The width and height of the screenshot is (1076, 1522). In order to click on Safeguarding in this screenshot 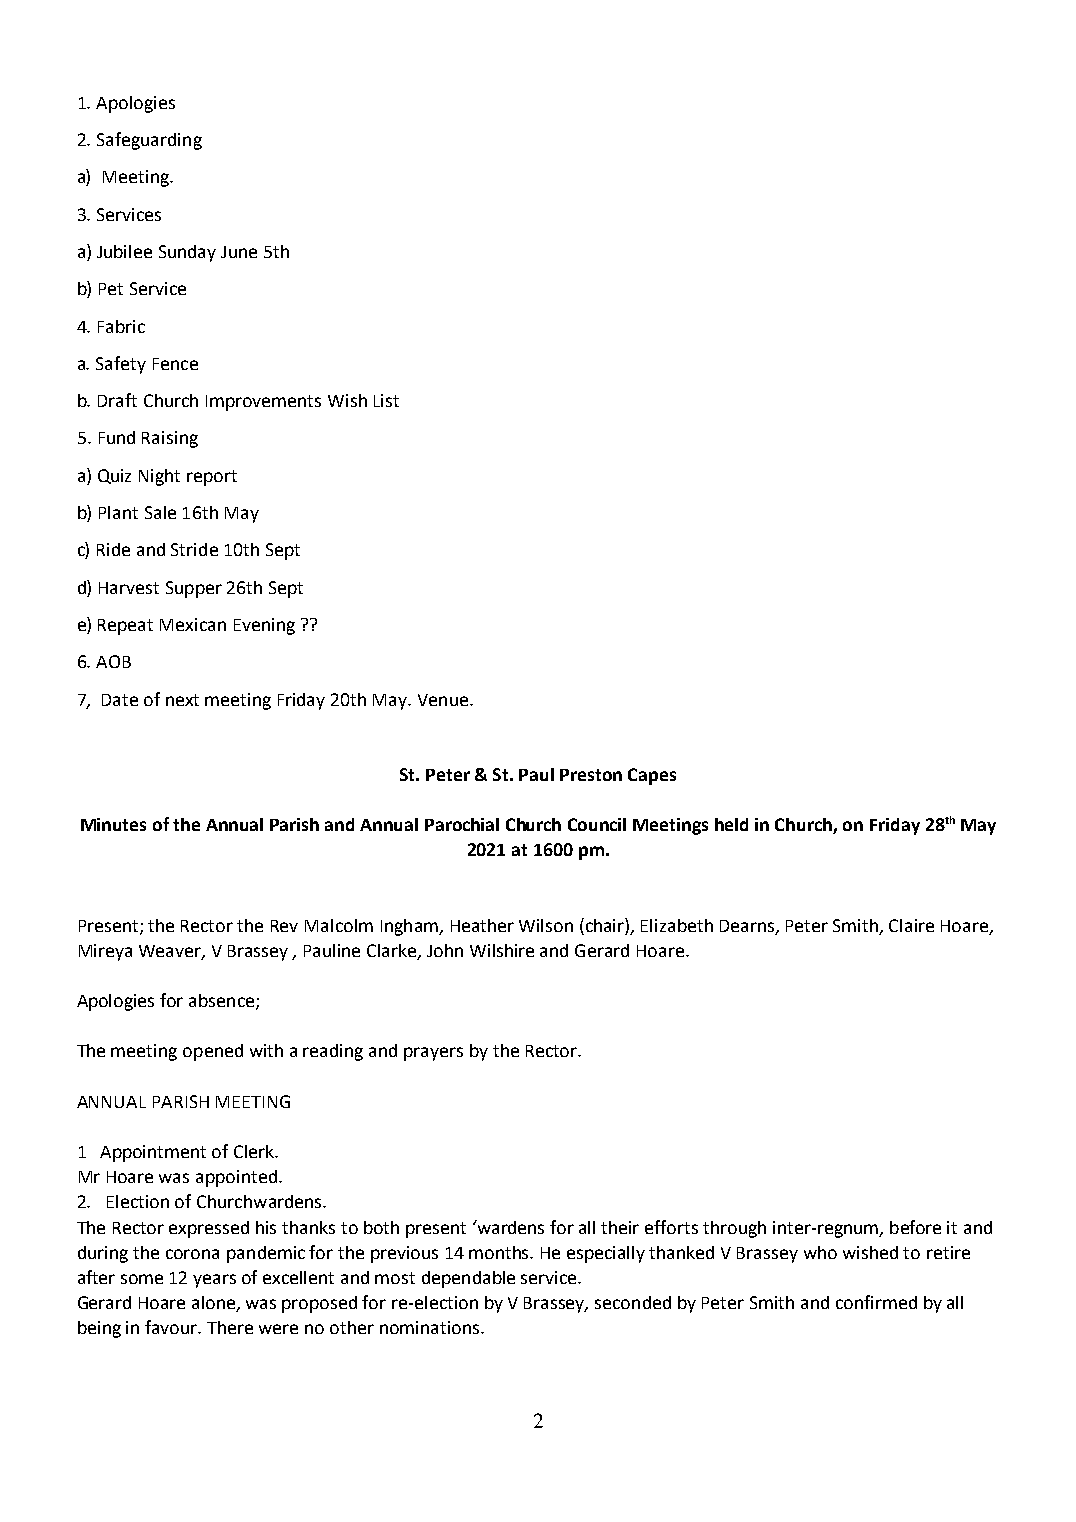, I will do `click(149, 141)`.
